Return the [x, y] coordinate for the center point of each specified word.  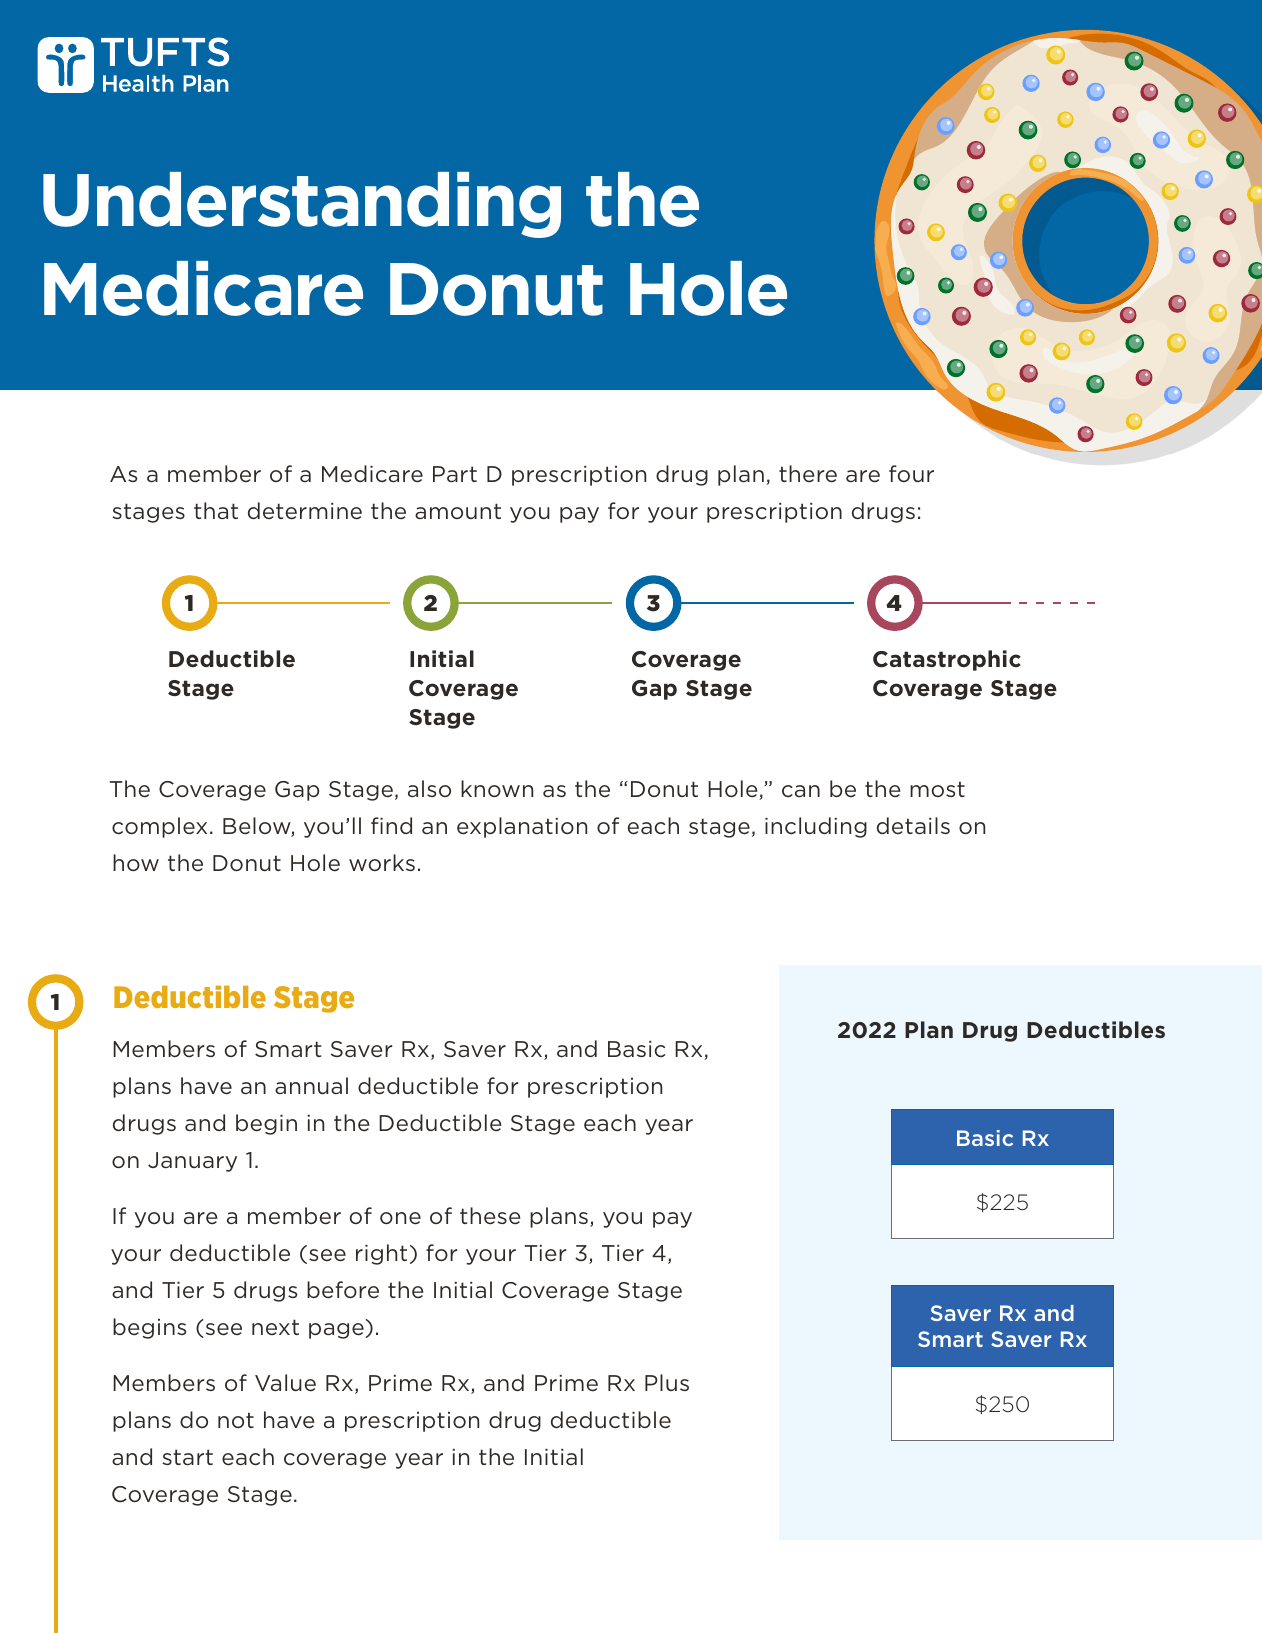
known [497, 788]
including [816, 827]
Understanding [302, 205]
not [236, 1420]
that [216, 510]
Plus [667, 1382]
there [808, 474]
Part [455, 474]
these [490, 1216]
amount [458, 511]
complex [159, 827]
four [911, 473]
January [192, 1162]
